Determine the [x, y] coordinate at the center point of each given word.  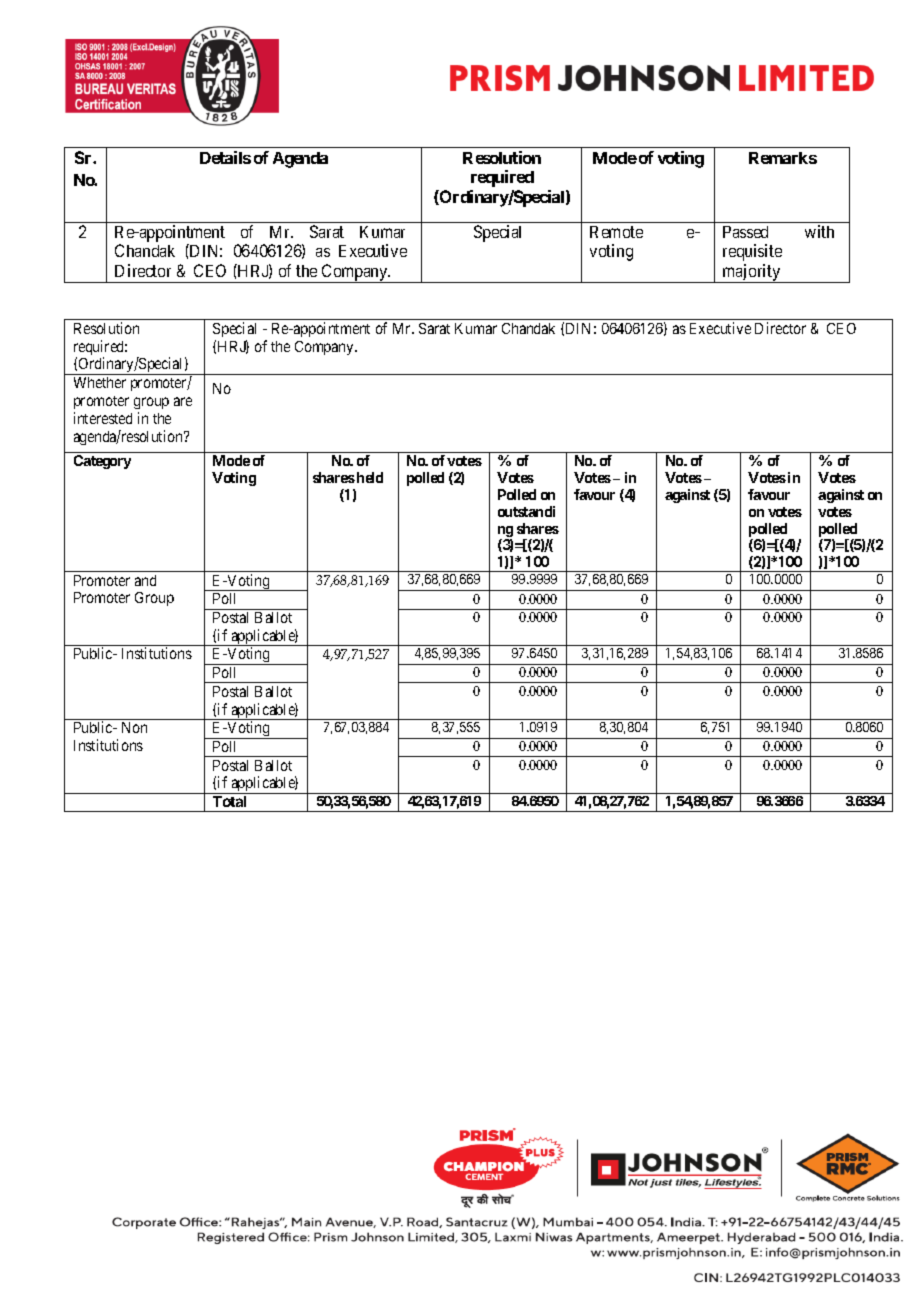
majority [752, 273]
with [819, 231]
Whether [100, 382]
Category [102, 462]
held [370, 477]
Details [225, 157]
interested [103, 418]
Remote [616, 232]
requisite [752, 252]
